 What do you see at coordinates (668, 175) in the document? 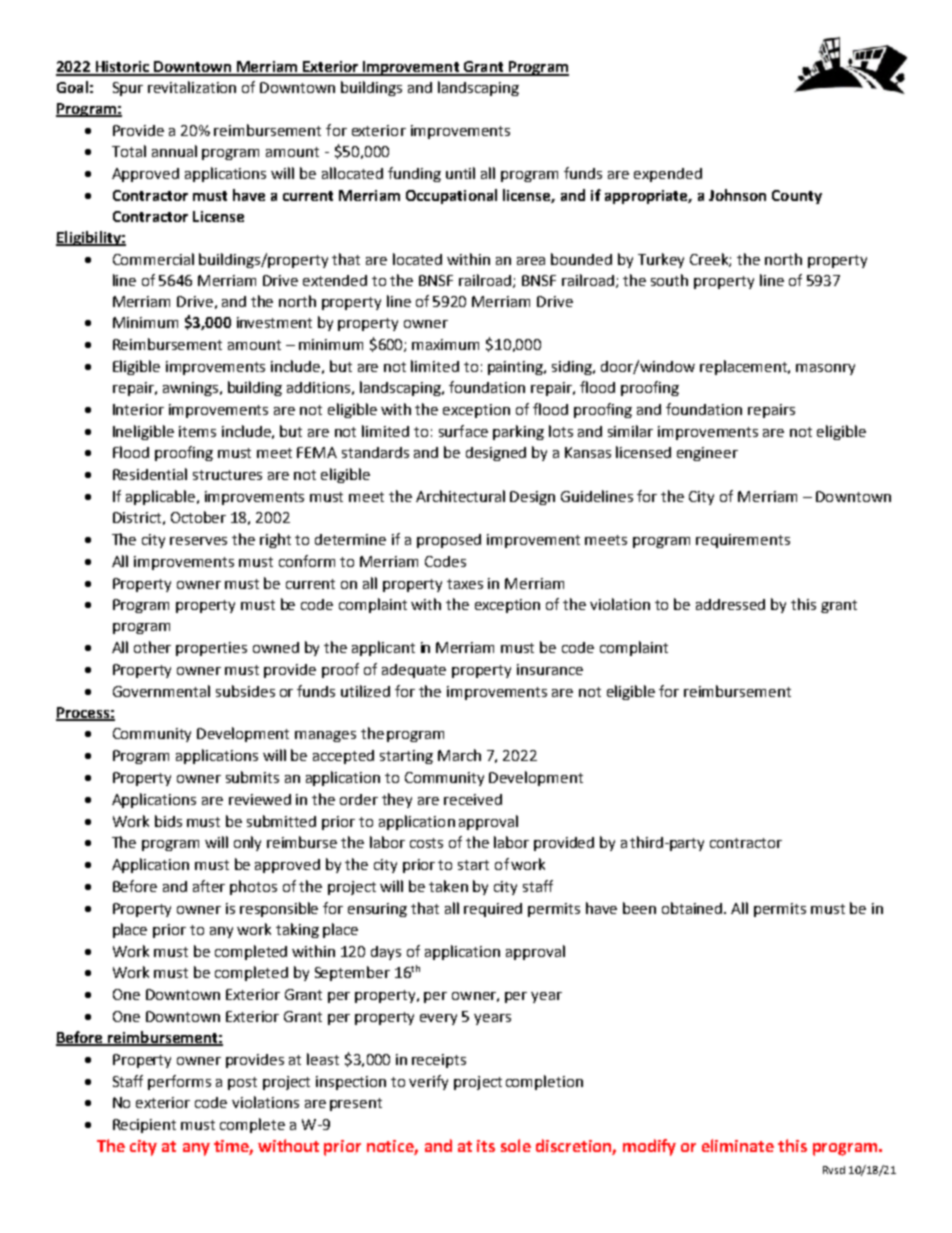
I see `expended` at bounding box center [668, 175].
